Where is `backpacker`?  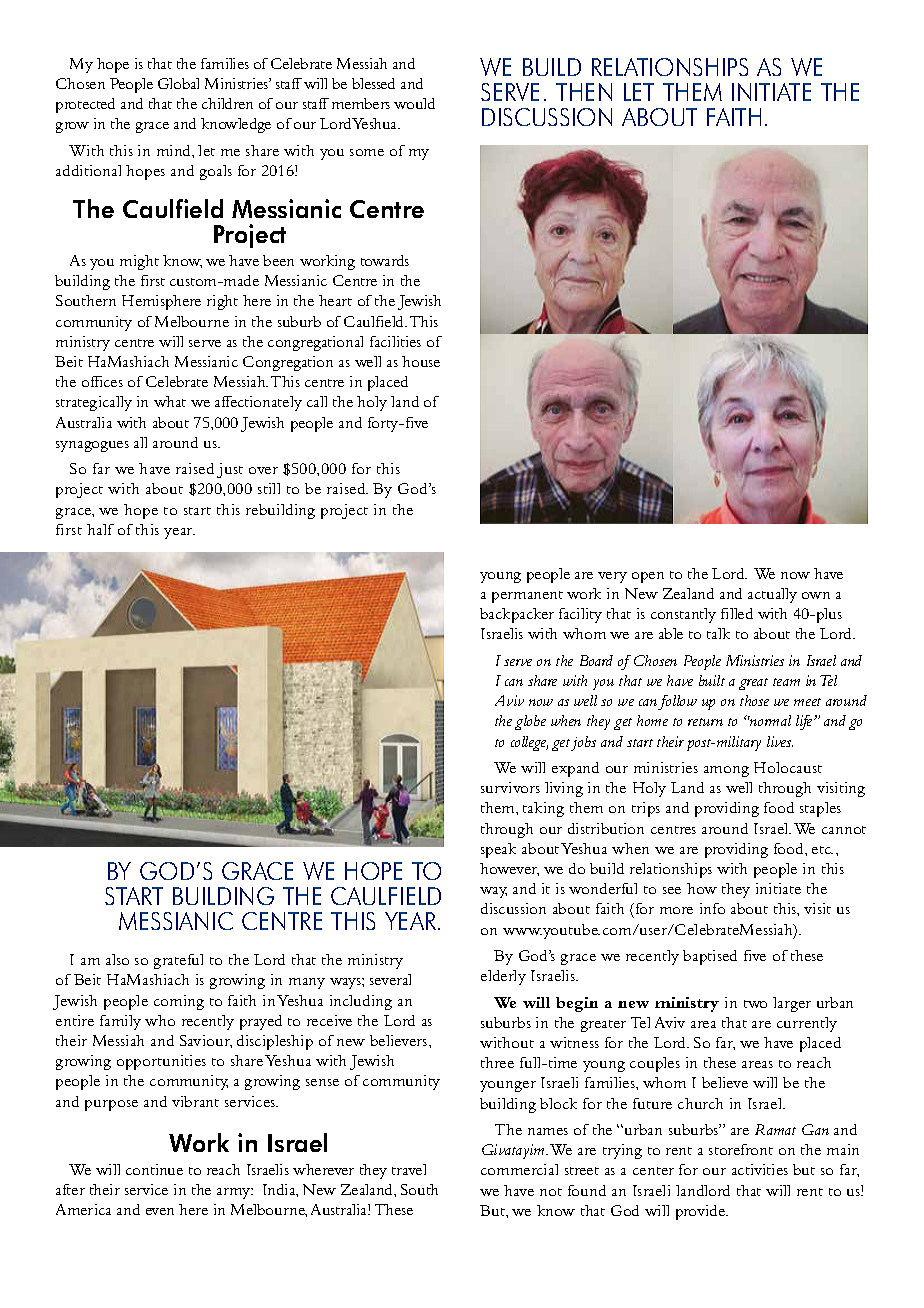 backpacker is located at coordinates (517, 615).
